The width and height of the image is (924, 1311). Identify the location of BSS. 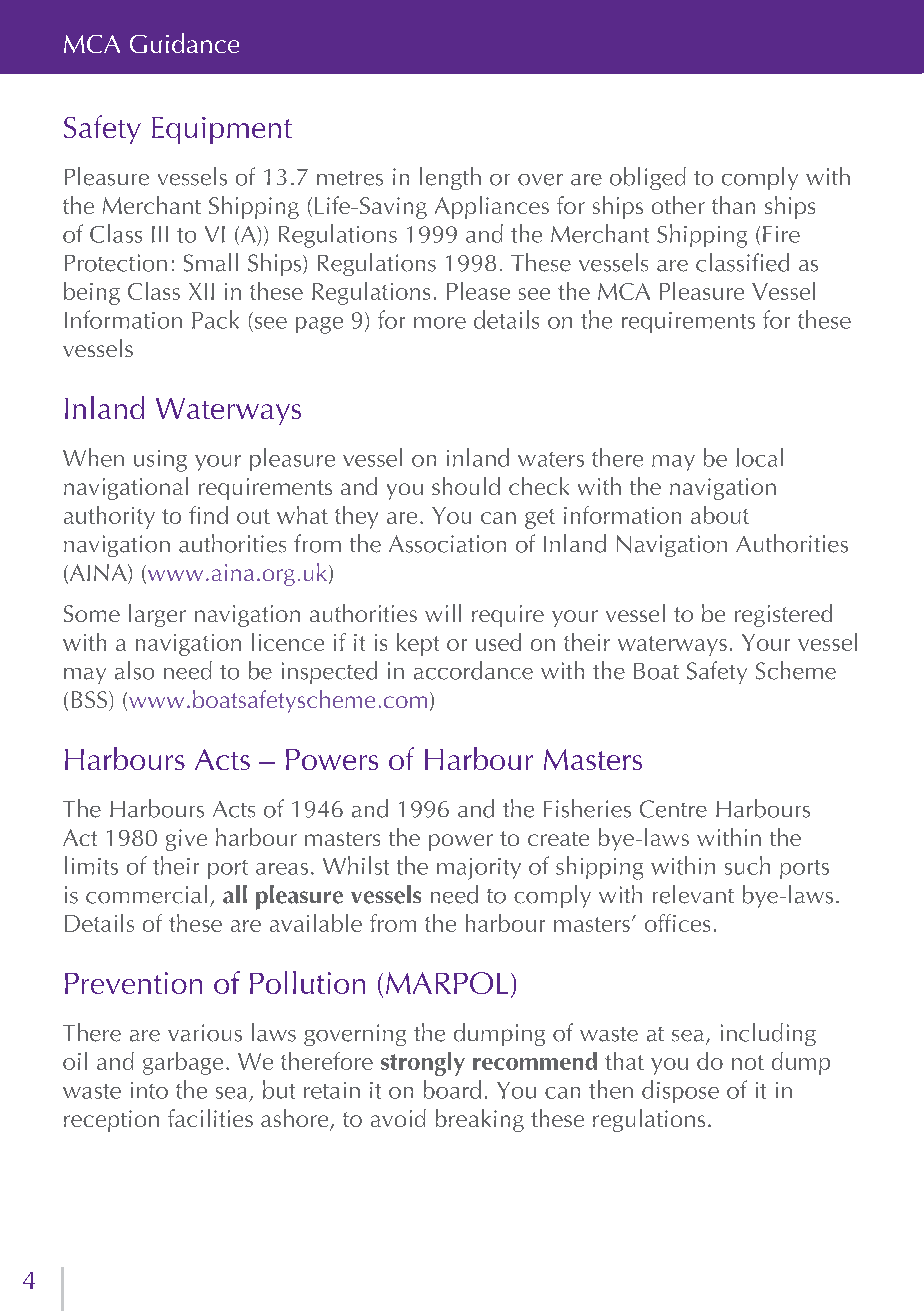
(91, 701).
